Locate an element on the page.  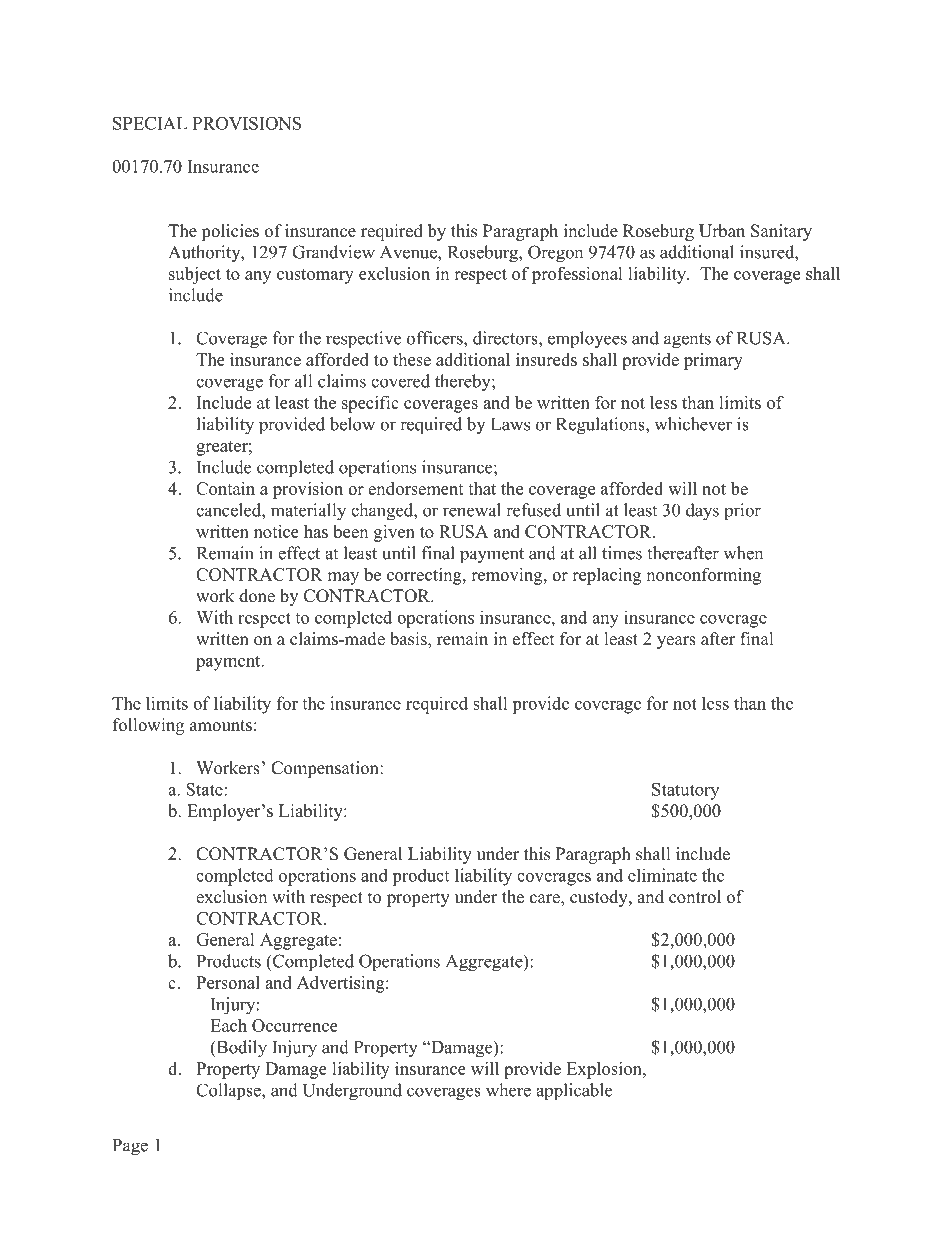
Contain is located at coordinates (225, 488).
